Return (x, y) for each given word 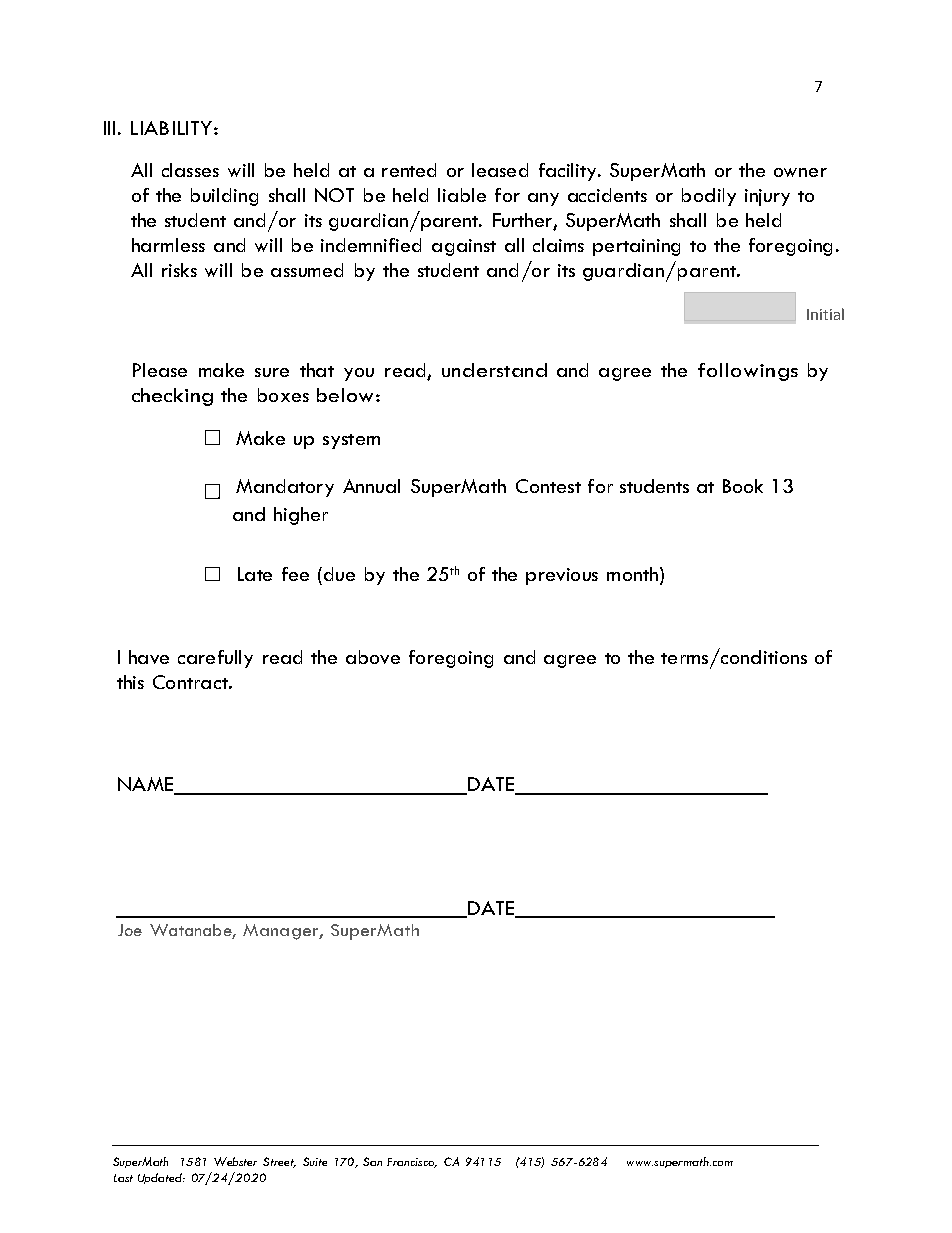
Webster (235, 1161)
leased (500, 170)
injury (767, 197)
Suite (315, 1161)
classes (190, 170)
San (372, 1161)
